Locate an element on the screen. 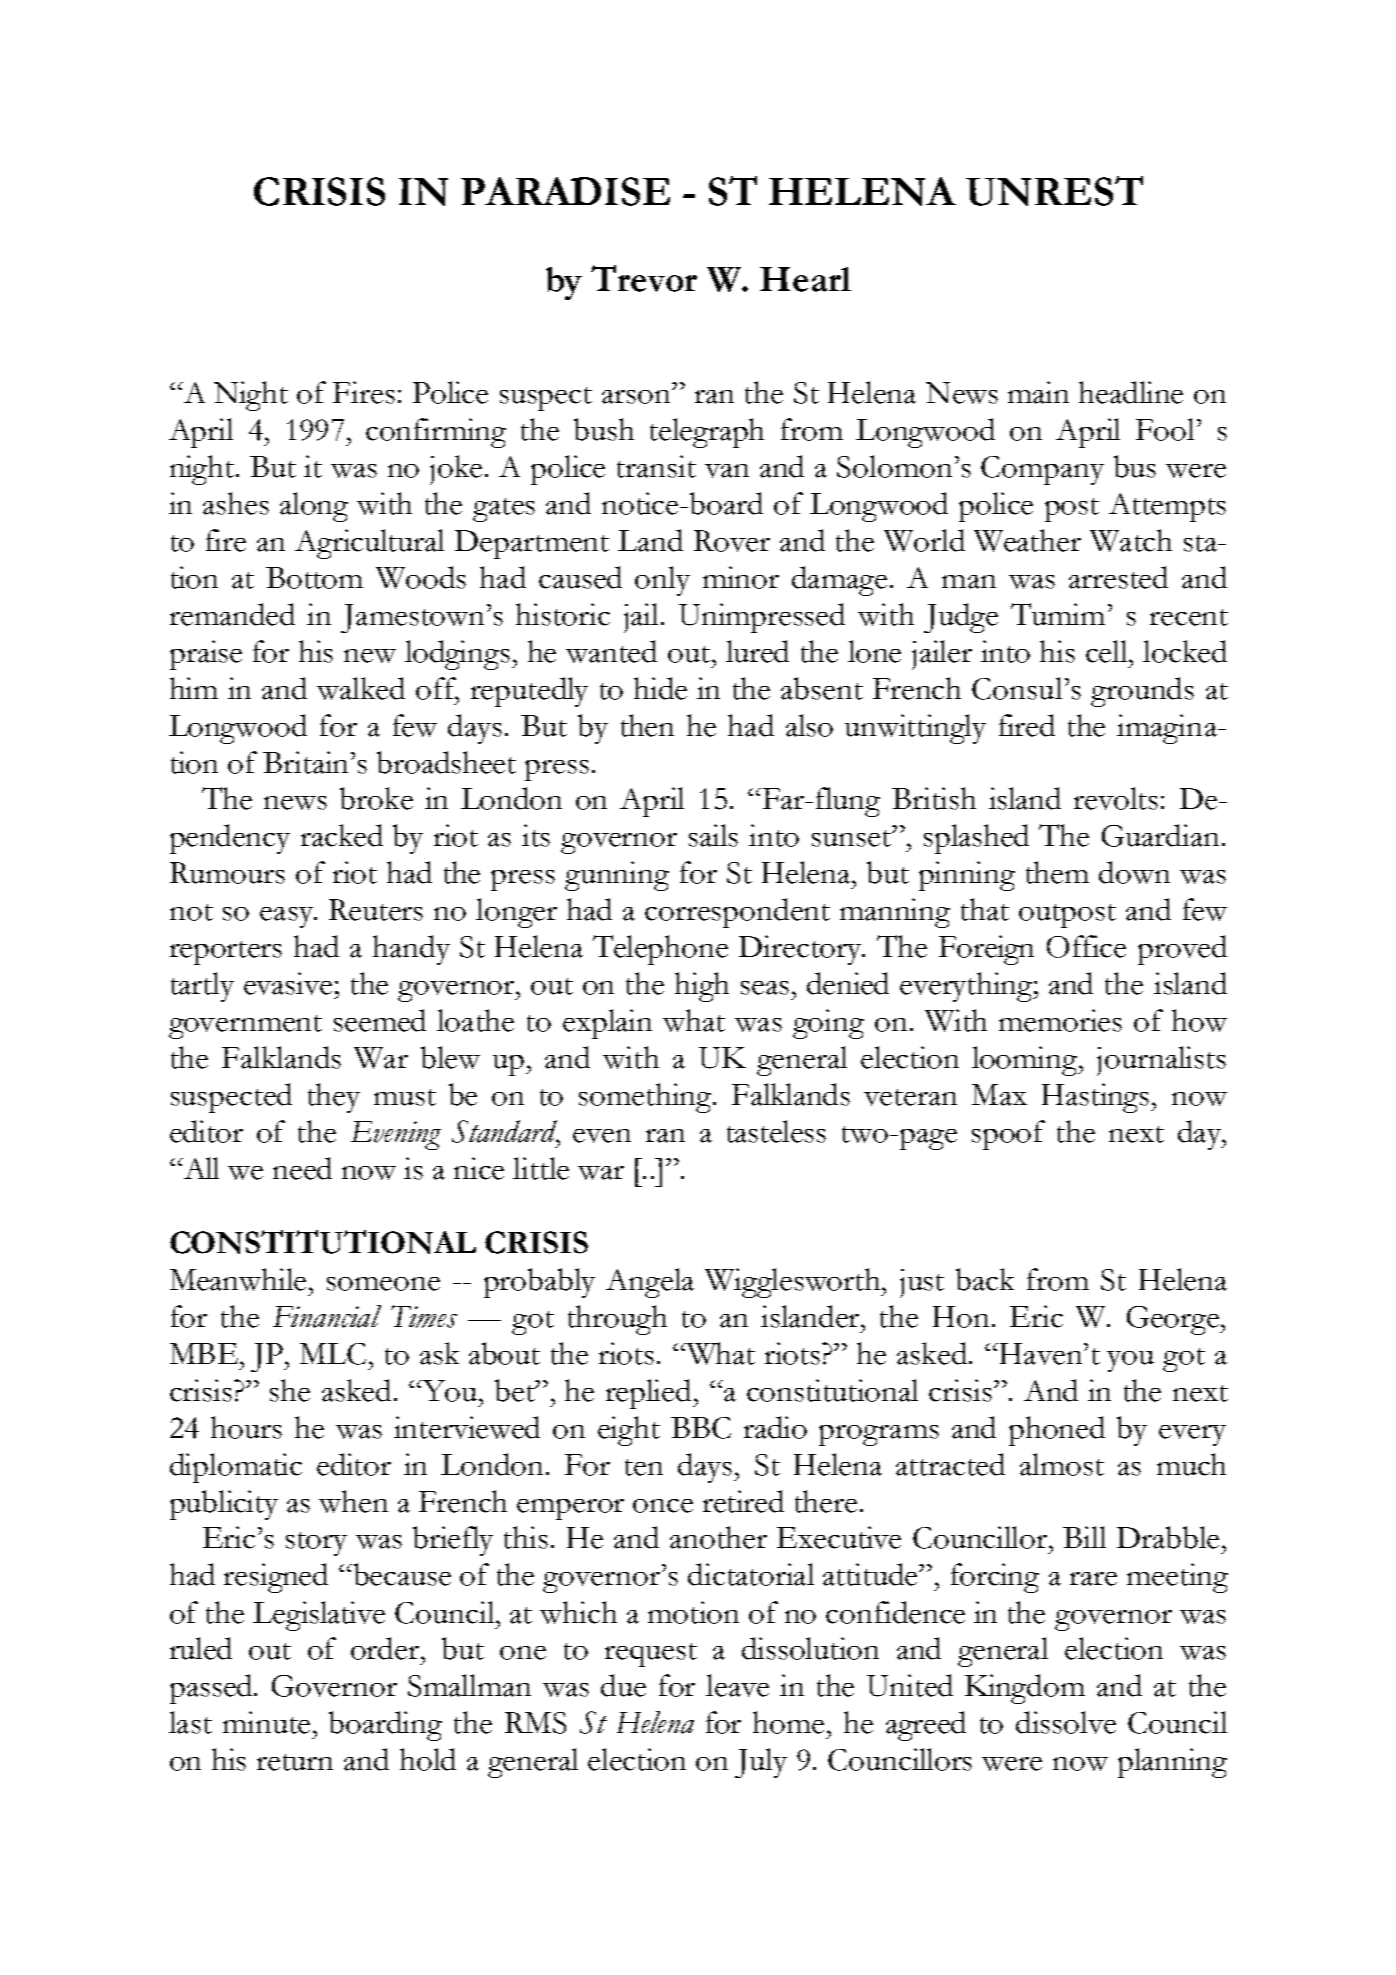 The width and height of the screenshot is (1396, 1975). need is located at coordinates (302, 1168).
